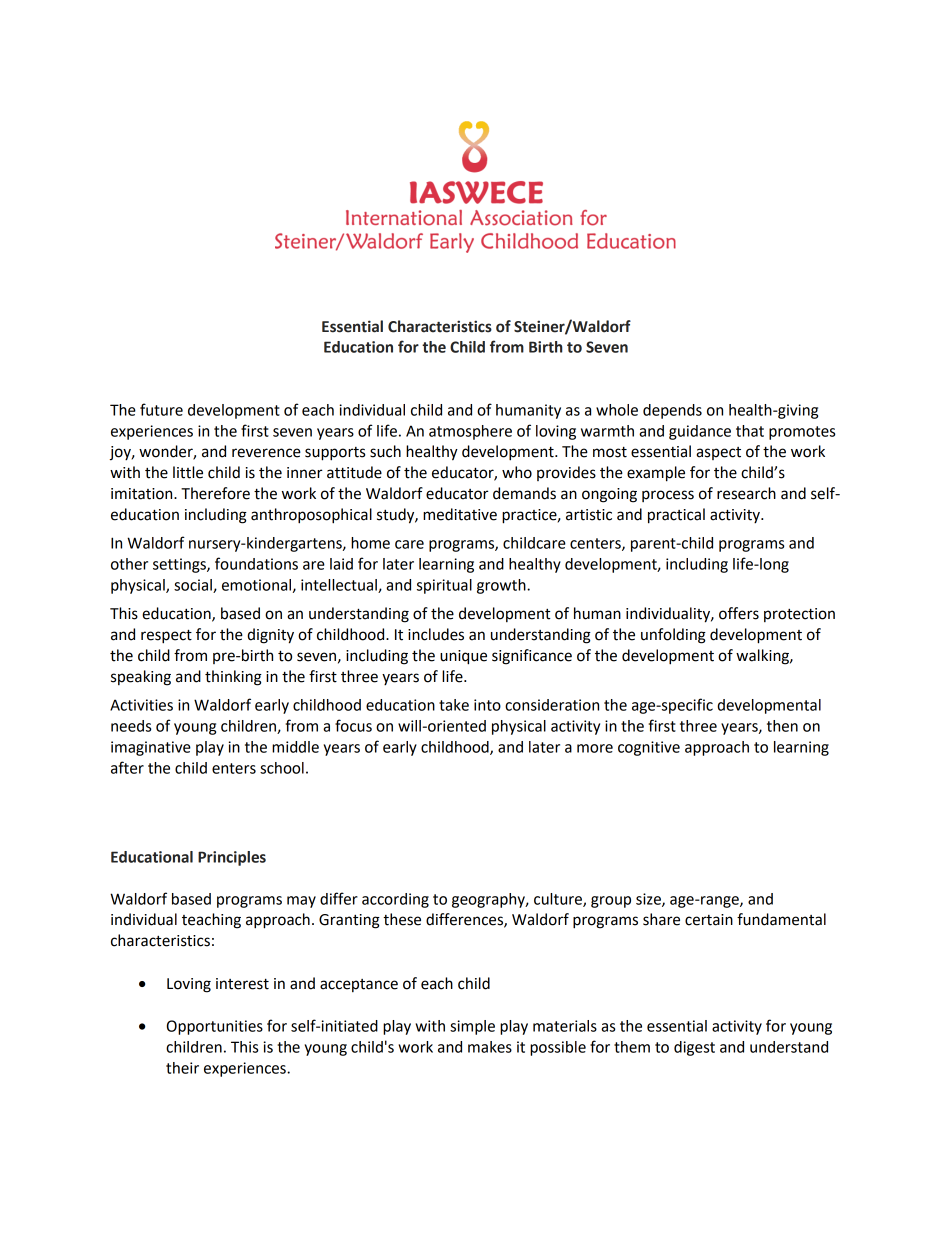 The image size is (952, 1233). Describe the element at coordinates (694, 1048) in the image. I see `digest` at that location.
